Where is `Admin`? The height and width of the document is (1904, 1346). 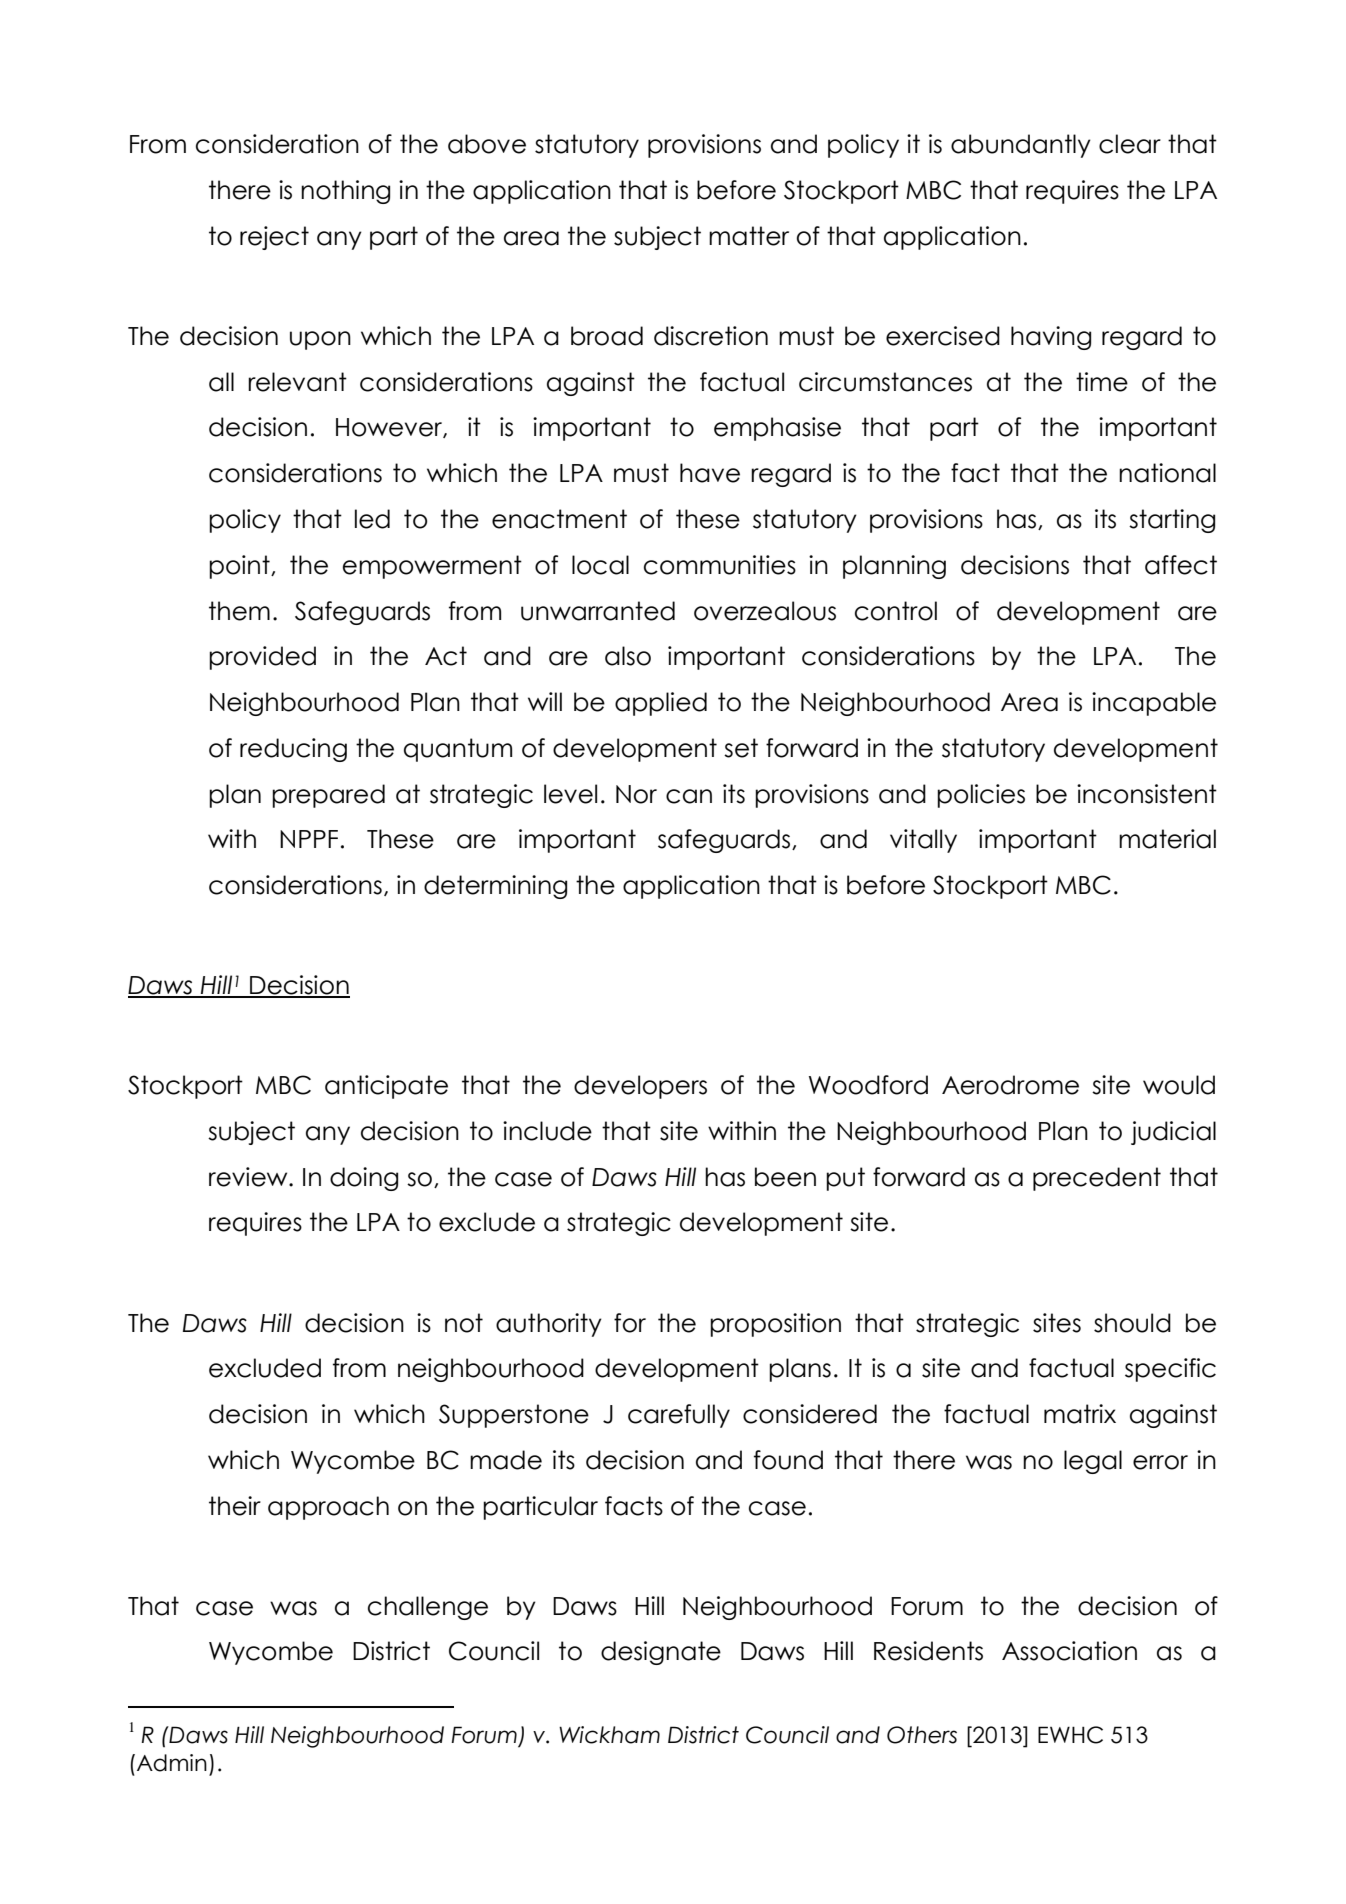
Admin is located at coordinates (172, 1763).
